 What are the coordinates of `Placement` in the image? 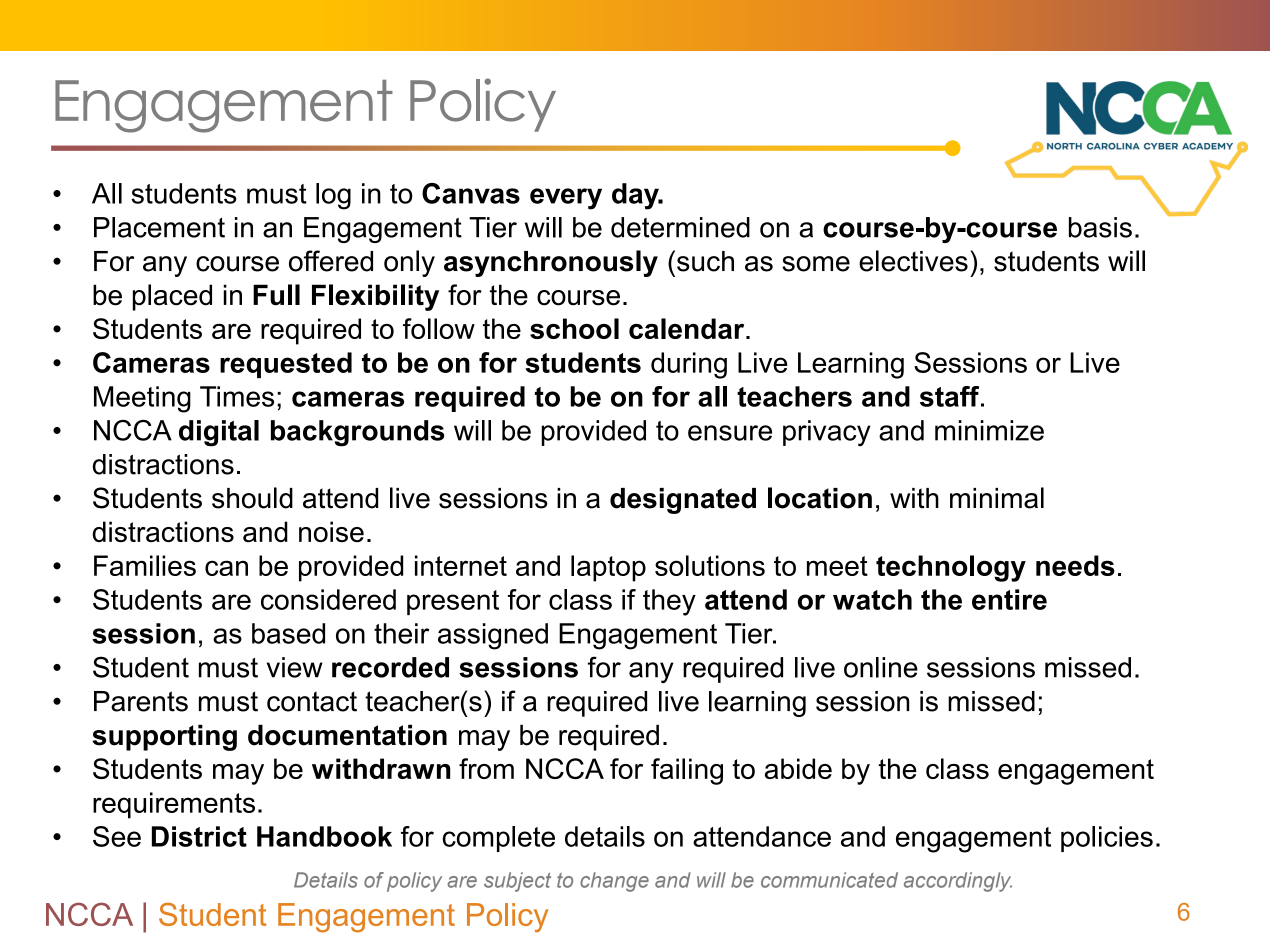 It's located at (159, 227).
